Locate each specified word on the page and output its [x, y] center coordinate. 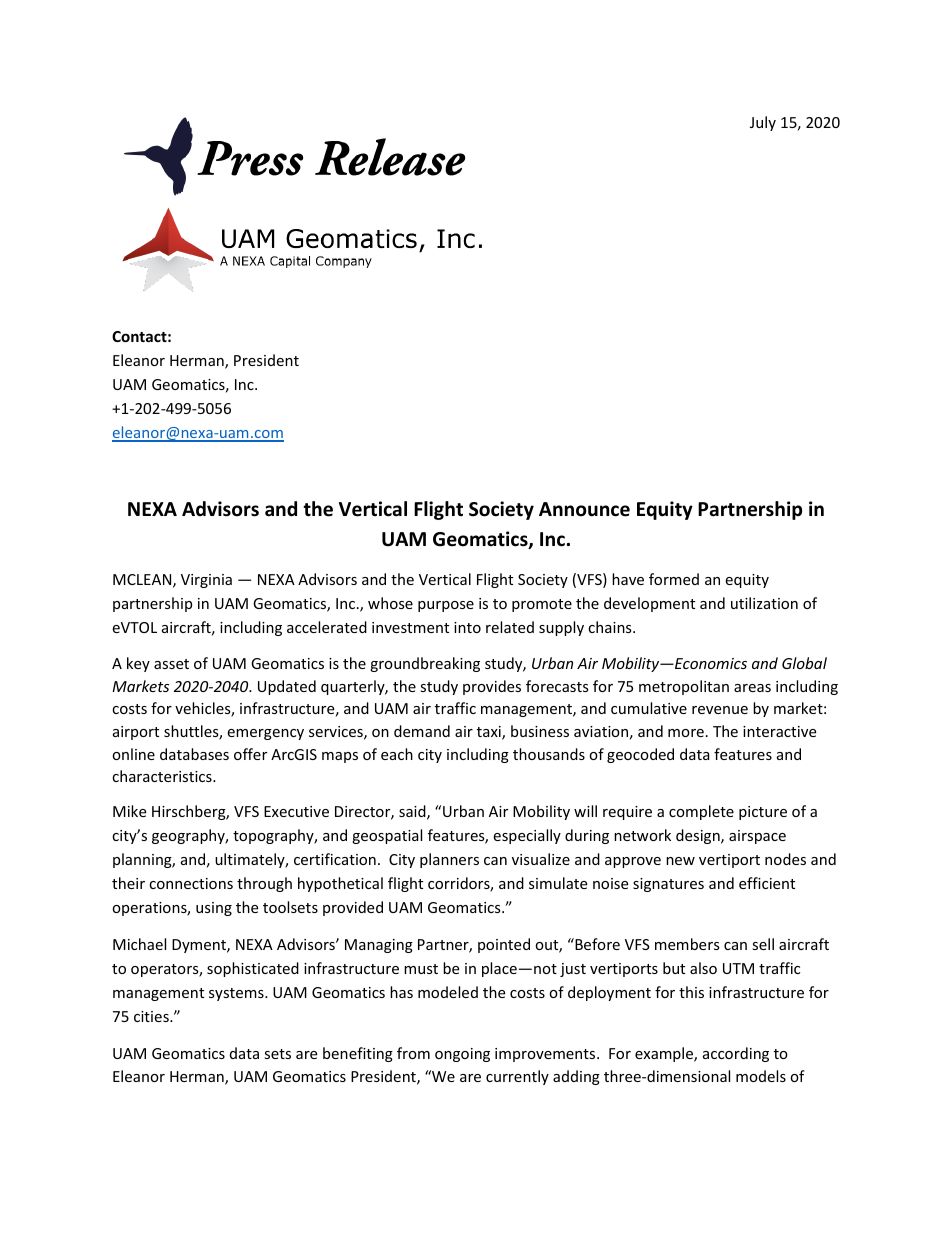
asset [171, 664]
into [467, 627]
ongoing [462, 1055]
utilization [764, 603]
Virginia [206, 581]
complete [701, 812]
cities [152, 1016]
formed [674, 579]
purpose [446, 606]
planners [449, 860]
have [628, 579]
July [763, 123]
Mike [129, 811]
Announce [584, 509]
